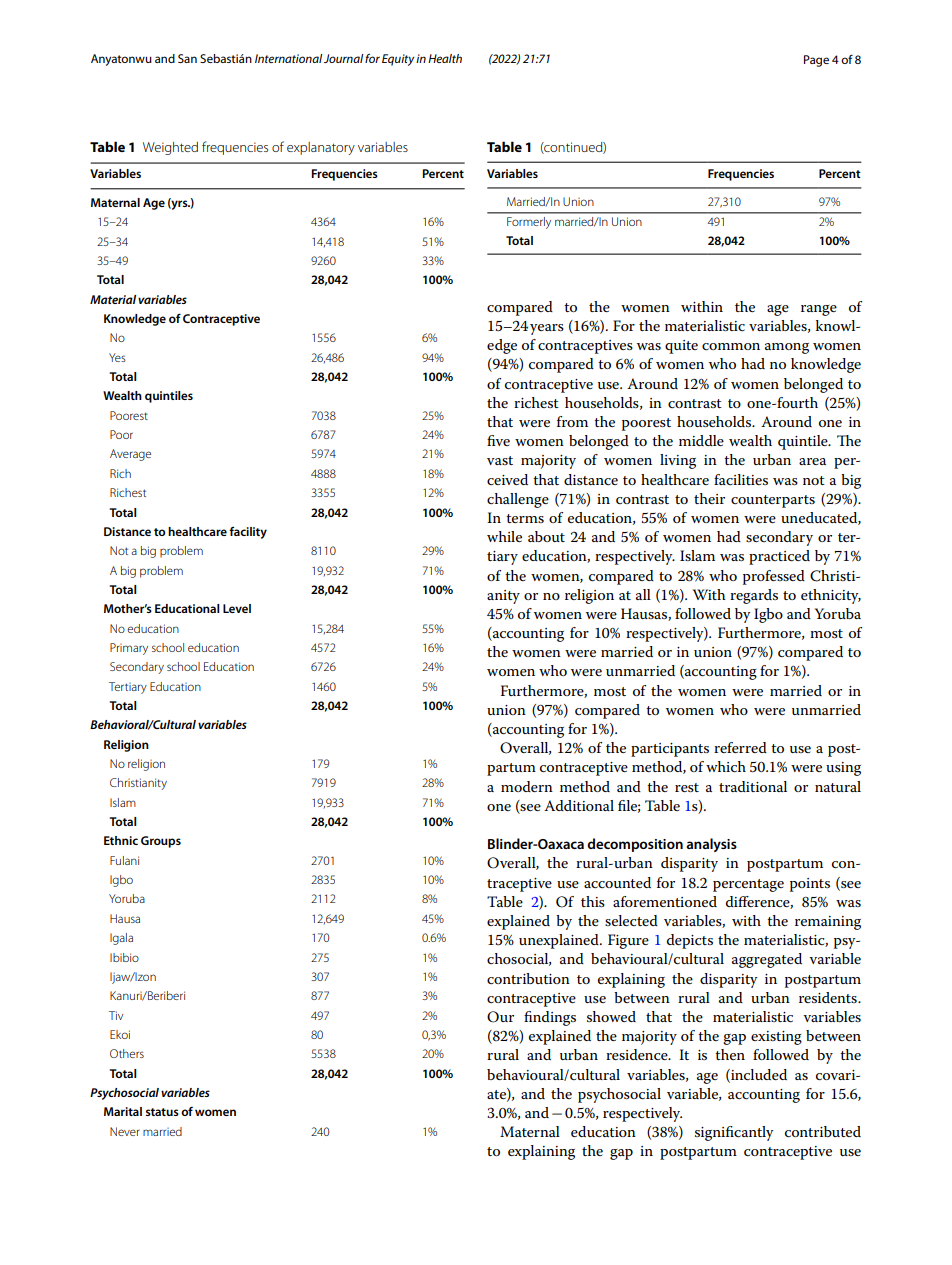 The width and height of the screenshot is (952, 1265). I want to click on included, so click(758, 1075).
